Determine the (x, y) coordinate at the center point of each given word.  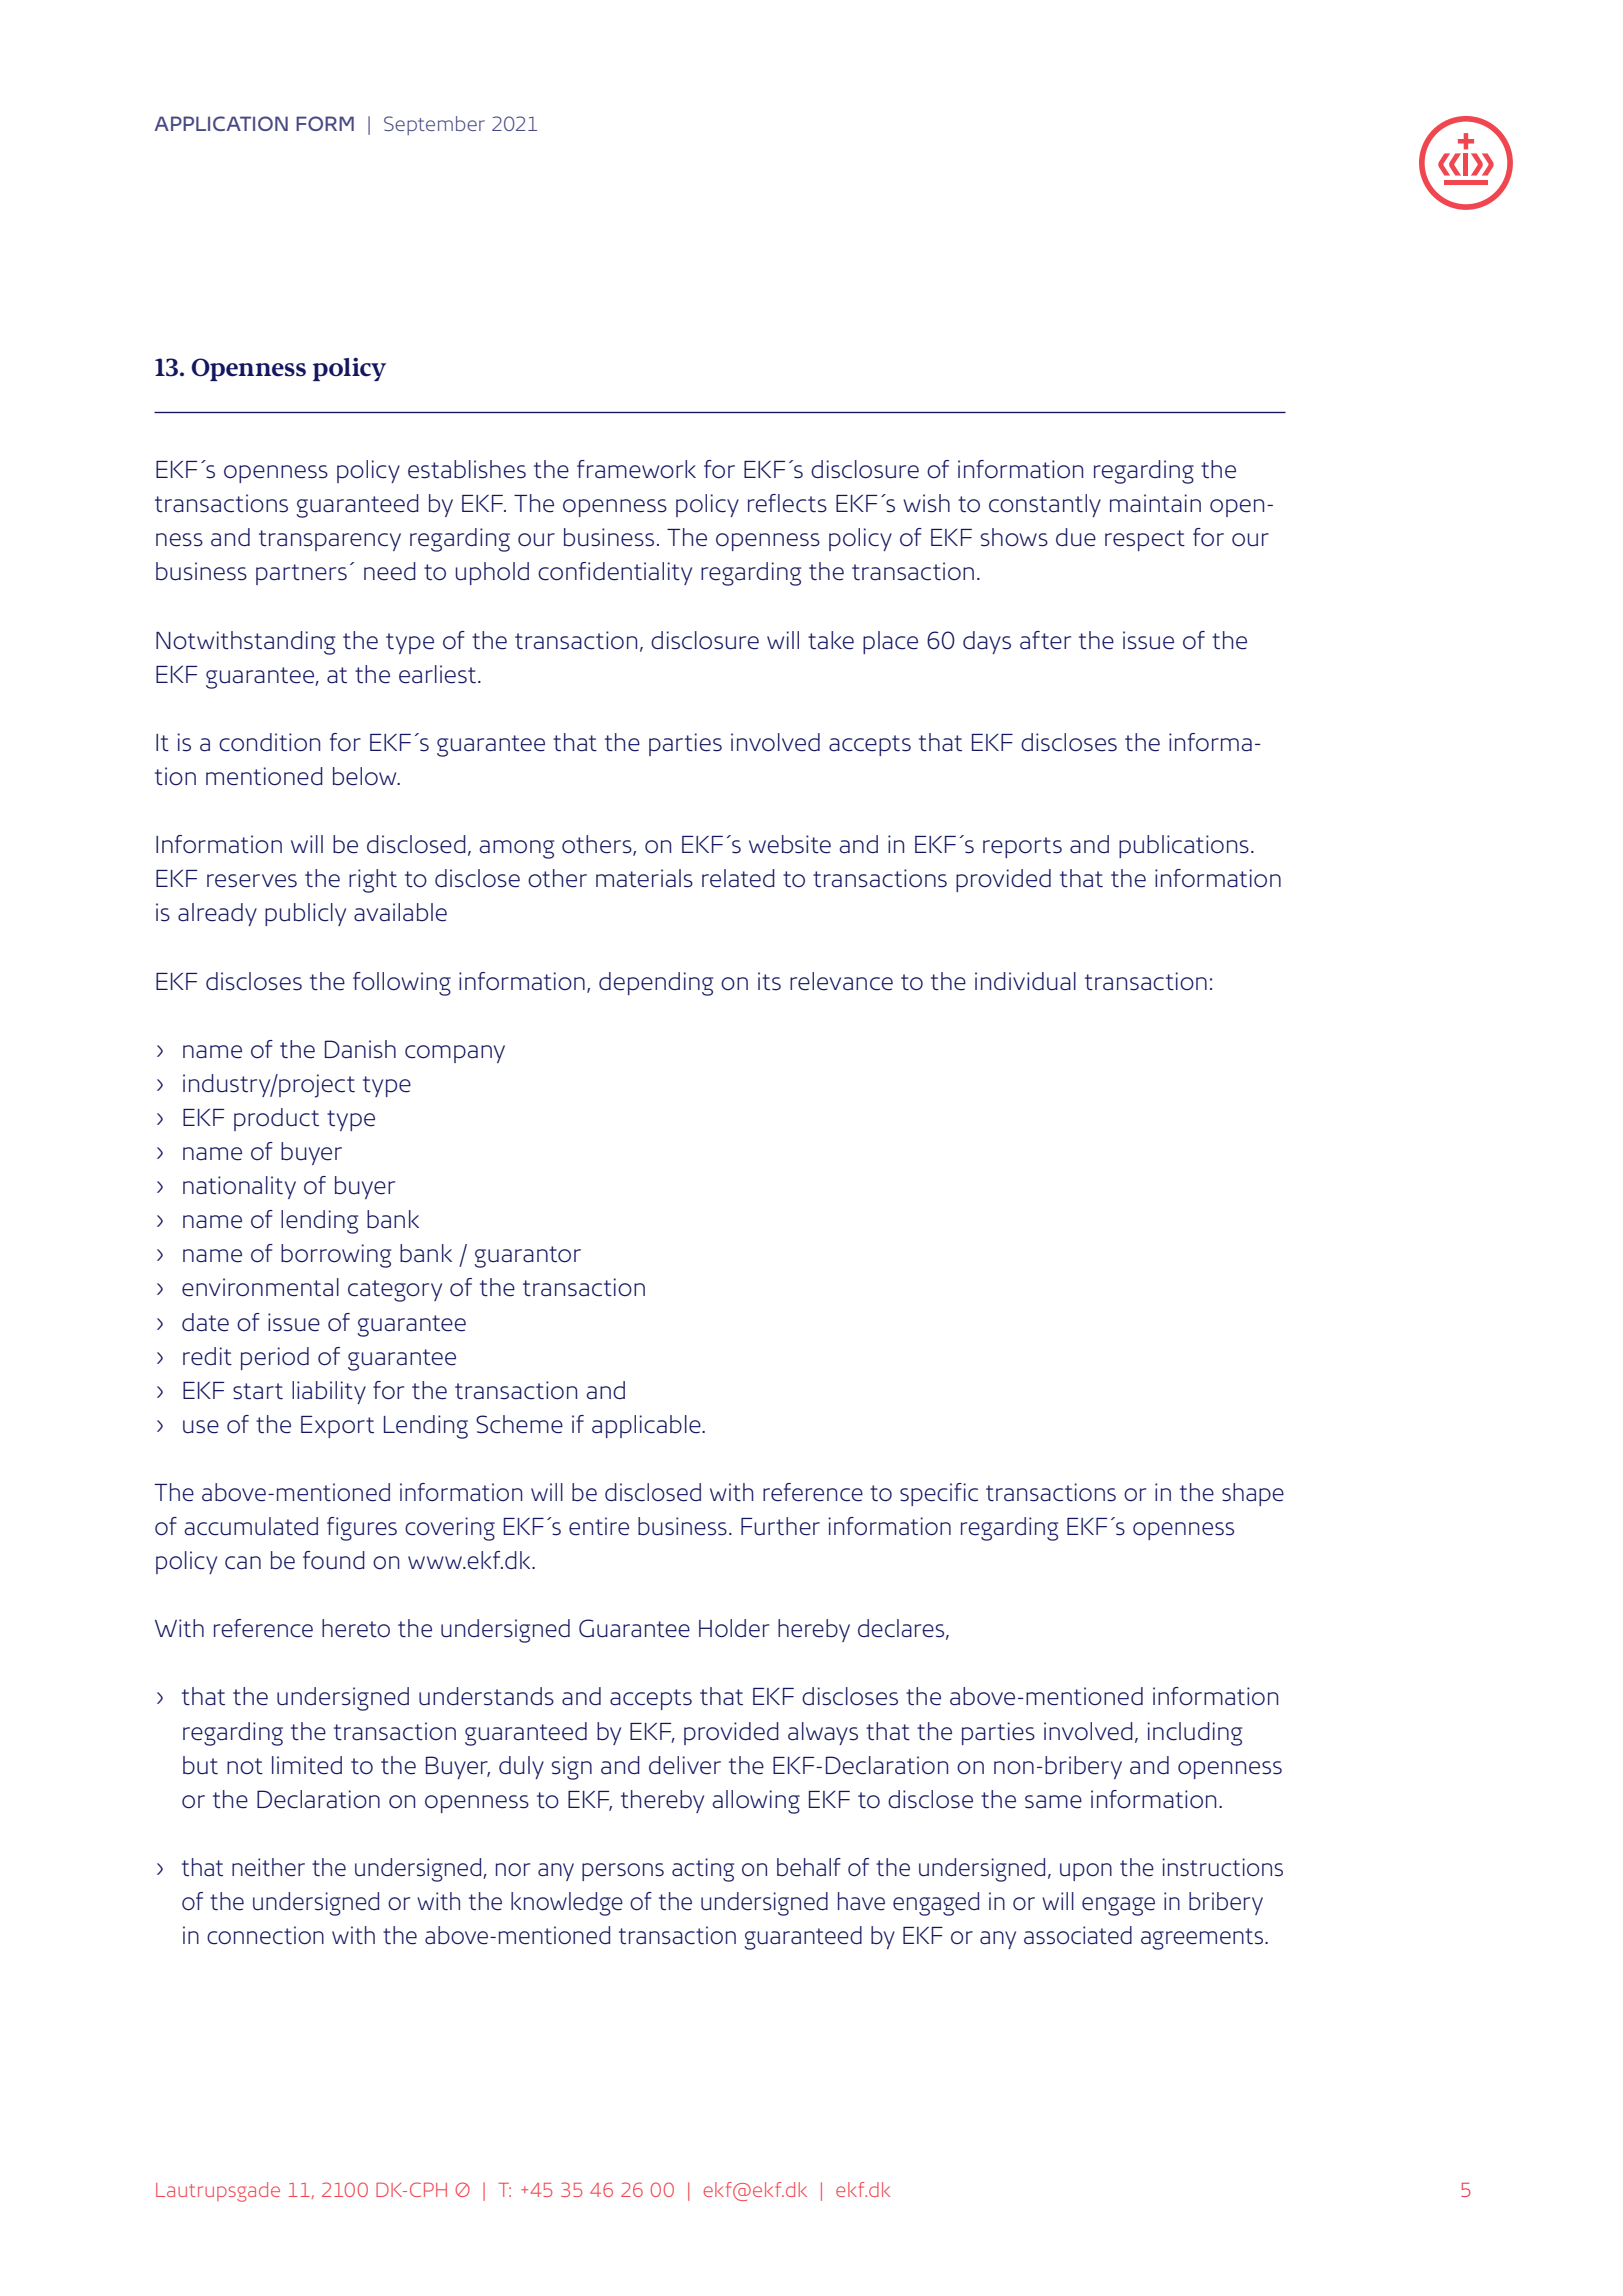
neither (268, 1867)
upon (1086, 1872)
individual (1025, 981)
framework (636, 469)
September (434, 125)
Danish (360, 1049)
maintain (1155, 503)
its (769, 981)
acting (703, 1870)
